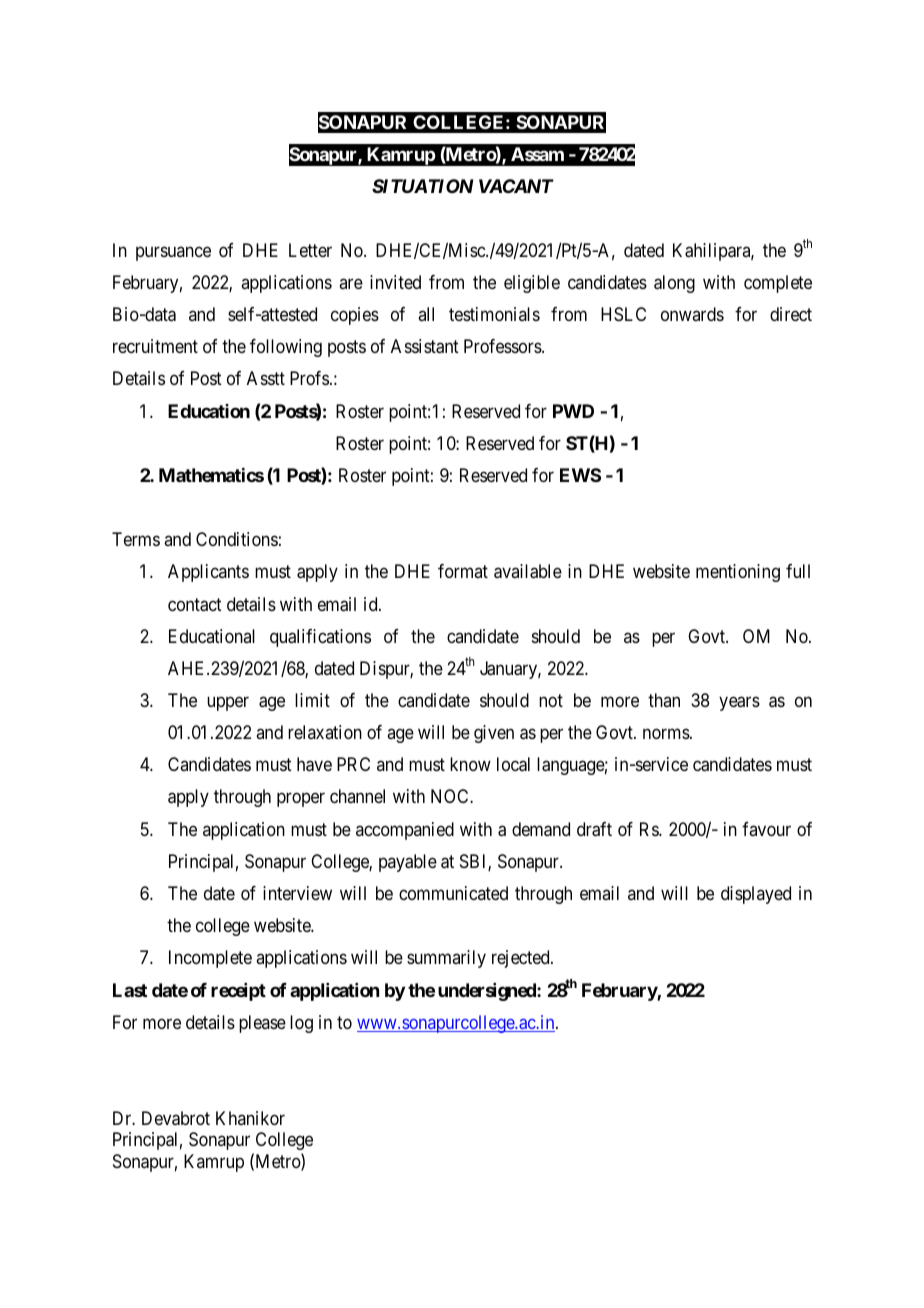 This image has height=1308, width=924. I want to click on receipt, so click(238, 992).
